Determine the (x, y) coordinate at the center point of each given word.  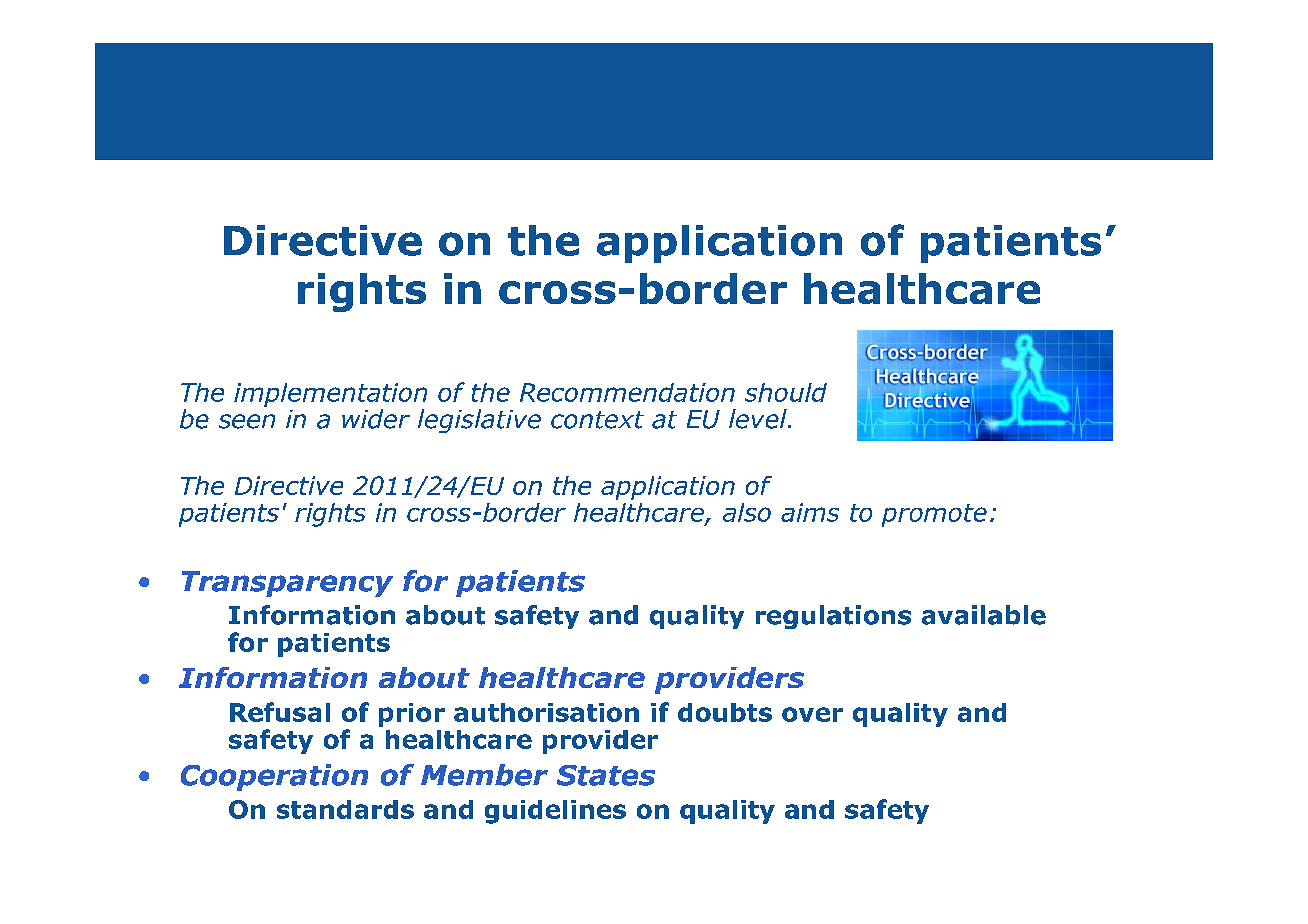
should (786, 392)
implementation (330, 395)
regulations (833, 617)
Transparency (287, 584)
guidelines (555, 812)
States (606, 775)
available (984, 615)
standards (345, 809)
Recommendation (627, 392)
